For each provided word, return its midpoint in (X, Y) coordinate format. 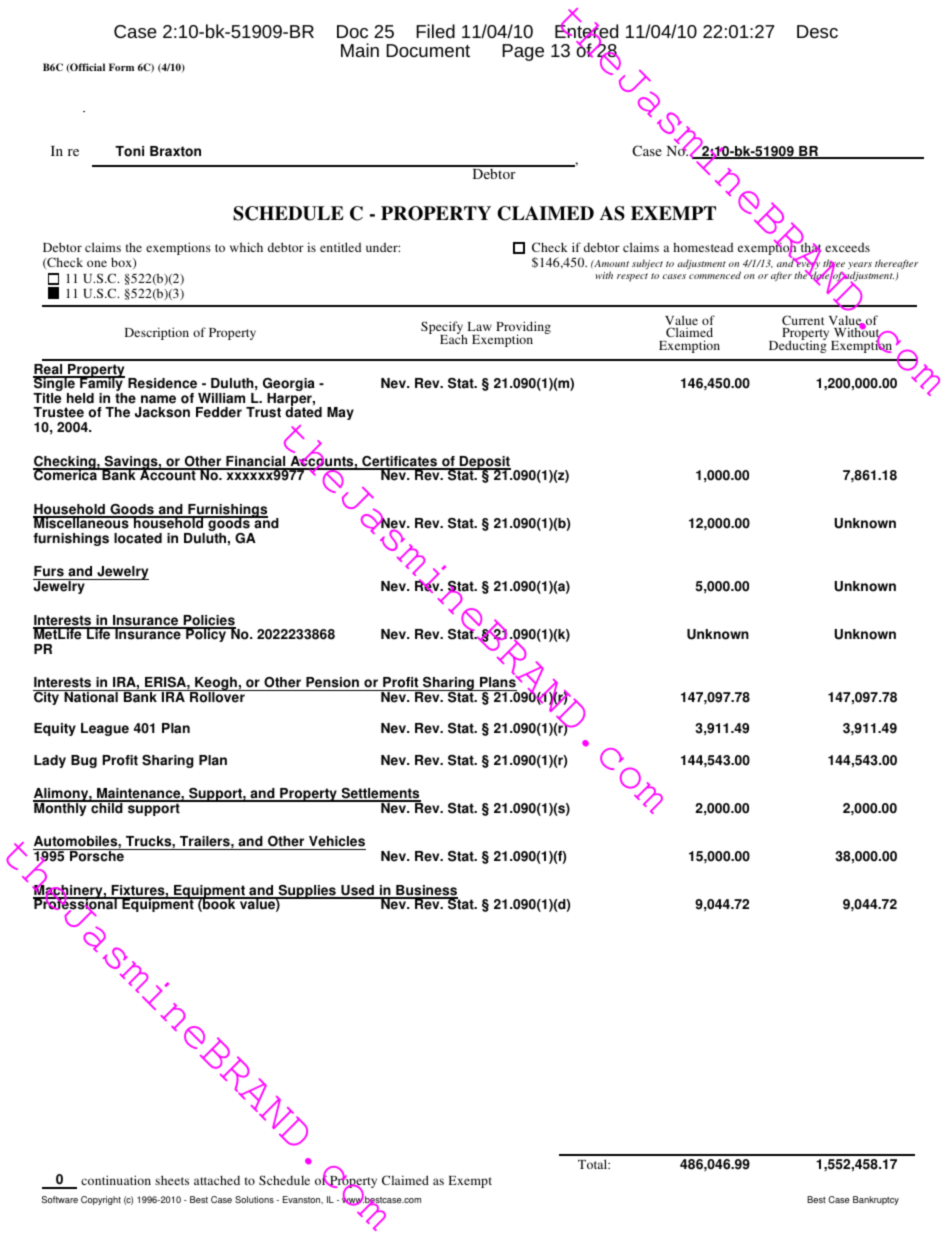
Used (357, 891)
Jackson (162, 412)
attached (217, 1180)
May (340, 413)
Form (121, 67)
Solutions (254, 1199)
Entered (586, 32)
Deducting (798, 346)
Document (428, 50)
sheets (172, 1180)
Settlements (380, 795)
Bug (84, 761)
